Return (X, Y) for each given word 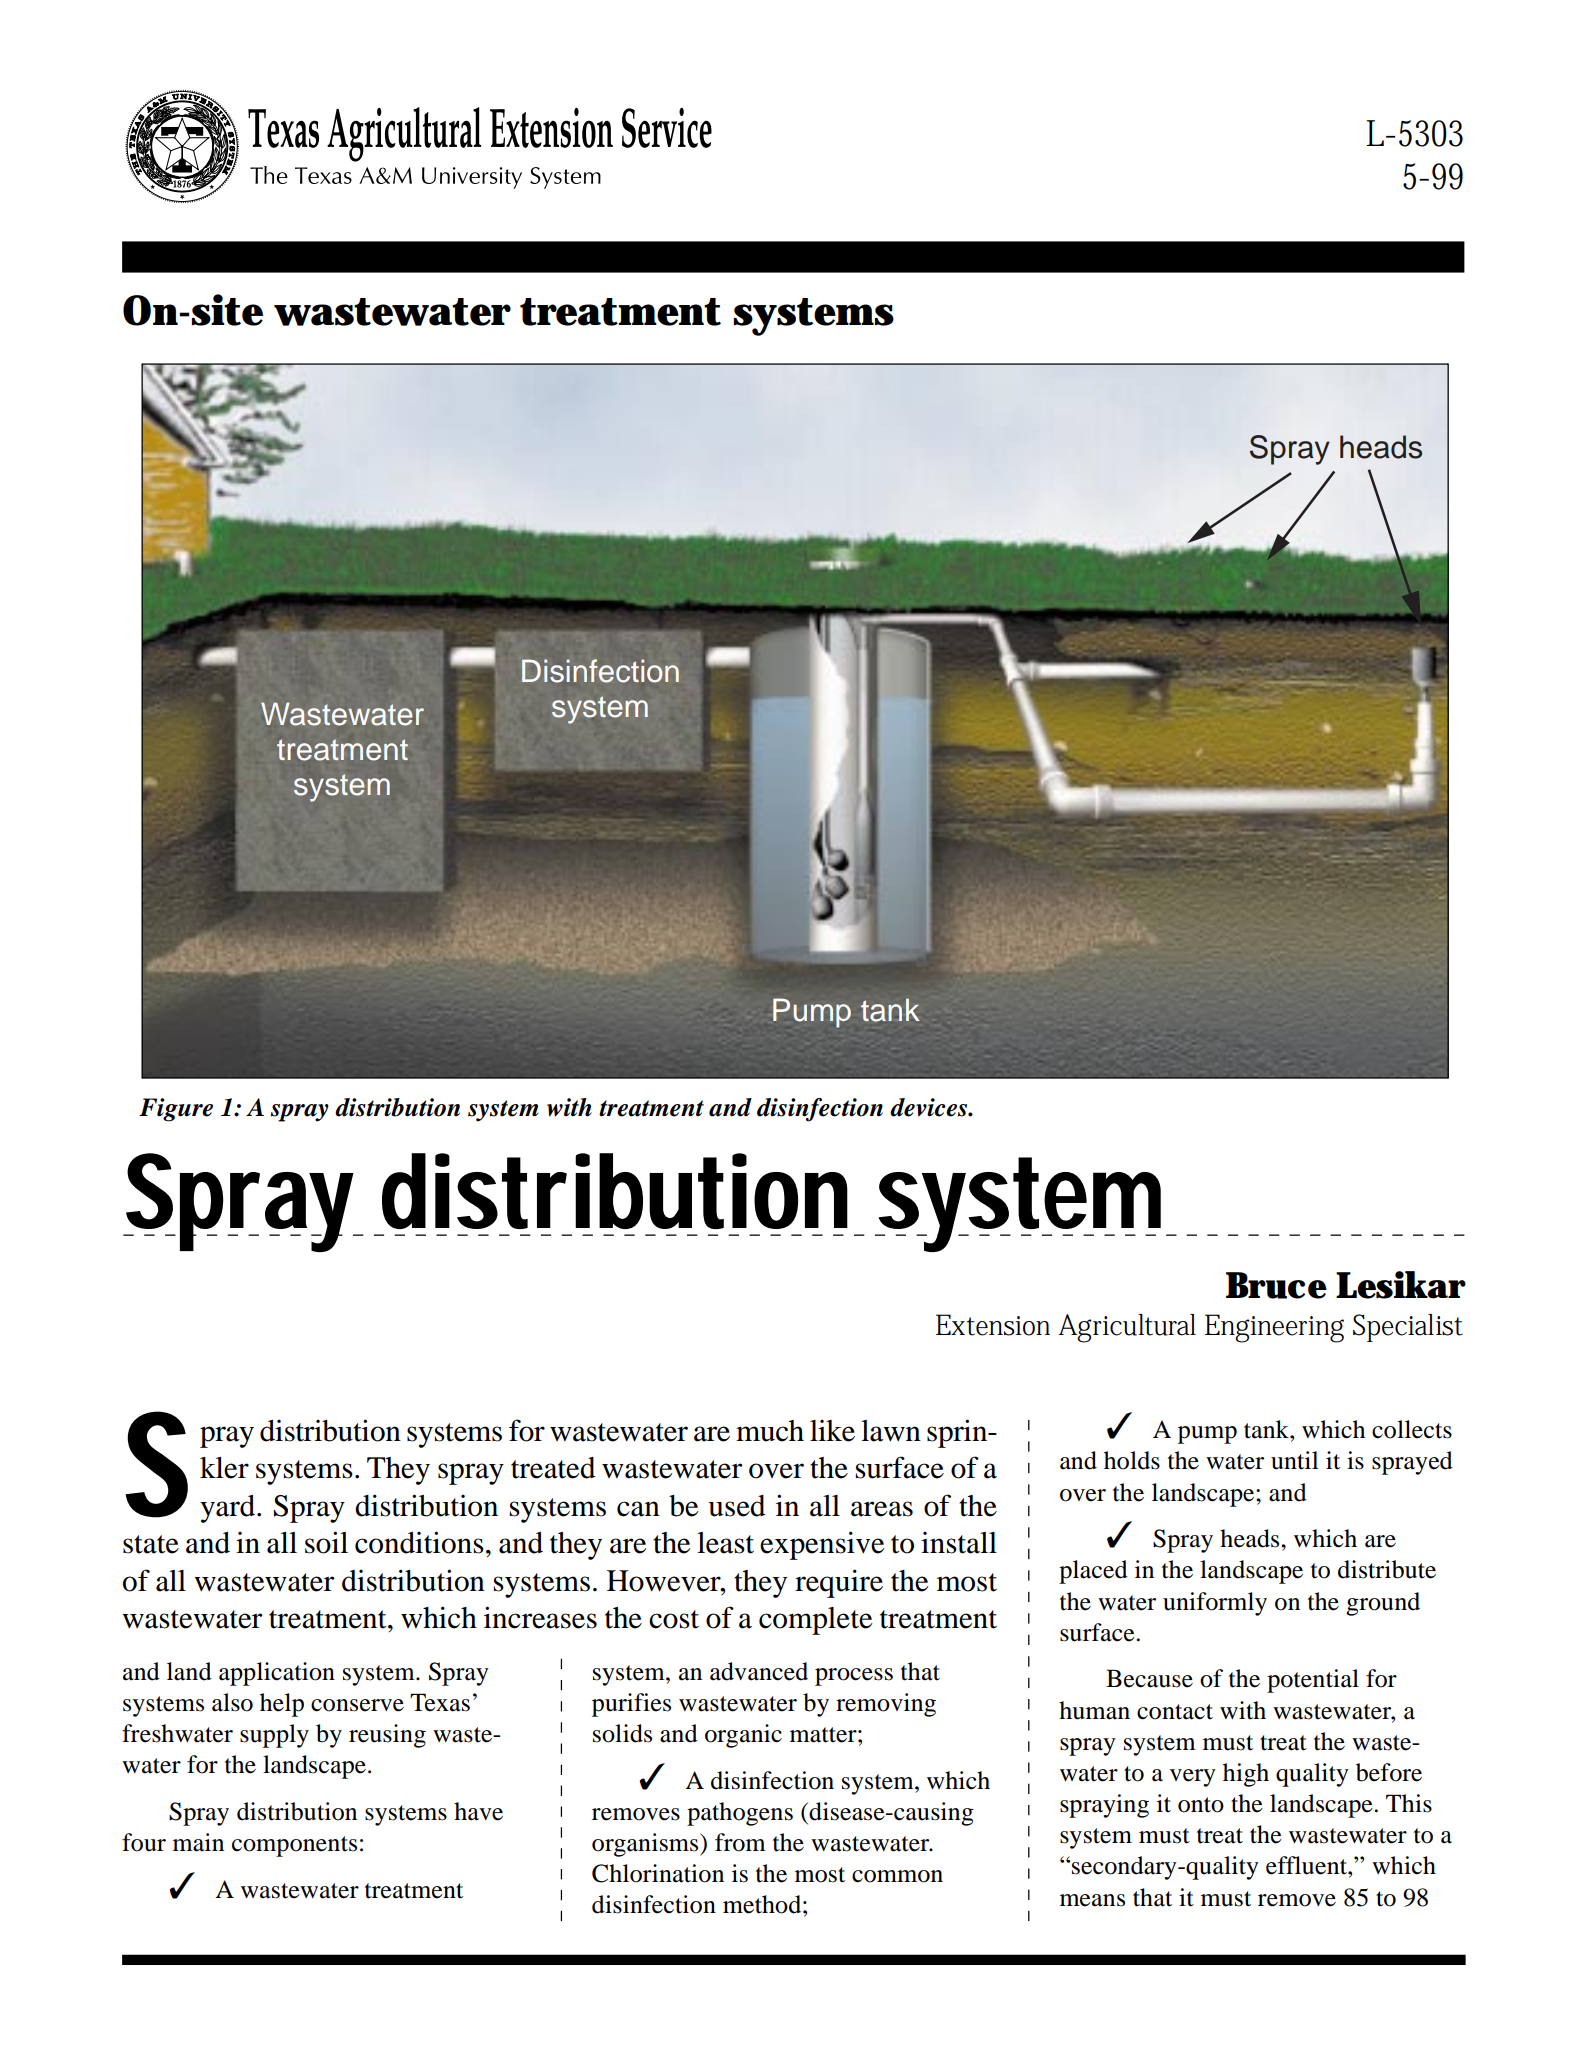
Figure (176, 1110)
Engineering (1274, 1328)
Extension (993, 1325)
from (740, 1842)
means (1092, 1900)
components (294, 1846)
